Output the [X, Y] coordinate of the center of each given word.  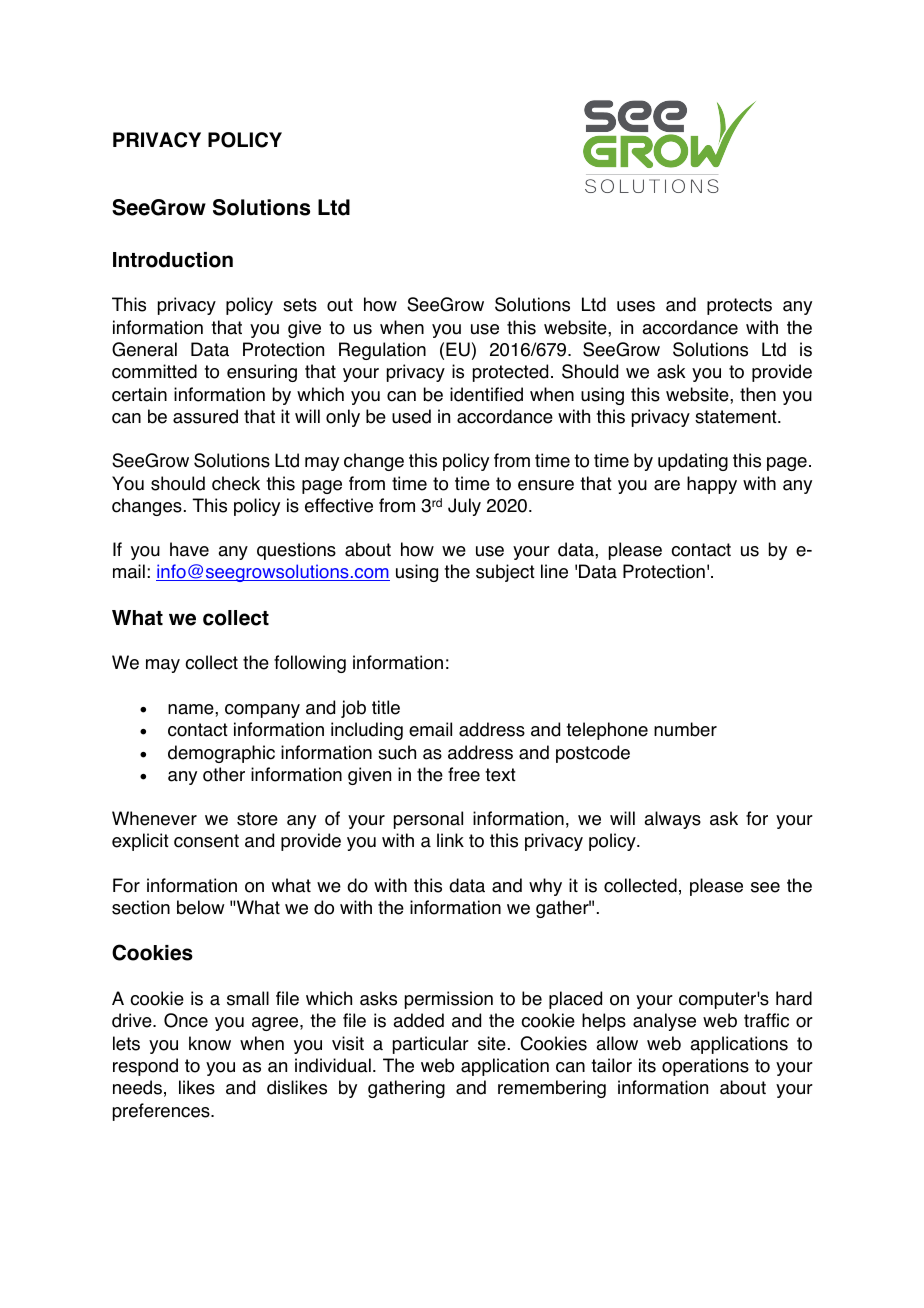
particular [431, 1045]
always [672, 820]
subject [505, 573]
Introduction [173, 260]
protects [739, 306]
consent [206, 841]
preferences [162, 1112]
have [189, 549]
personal [428, 820]
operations [705, 1067]
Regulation [382, 351]
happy [712, 485]
